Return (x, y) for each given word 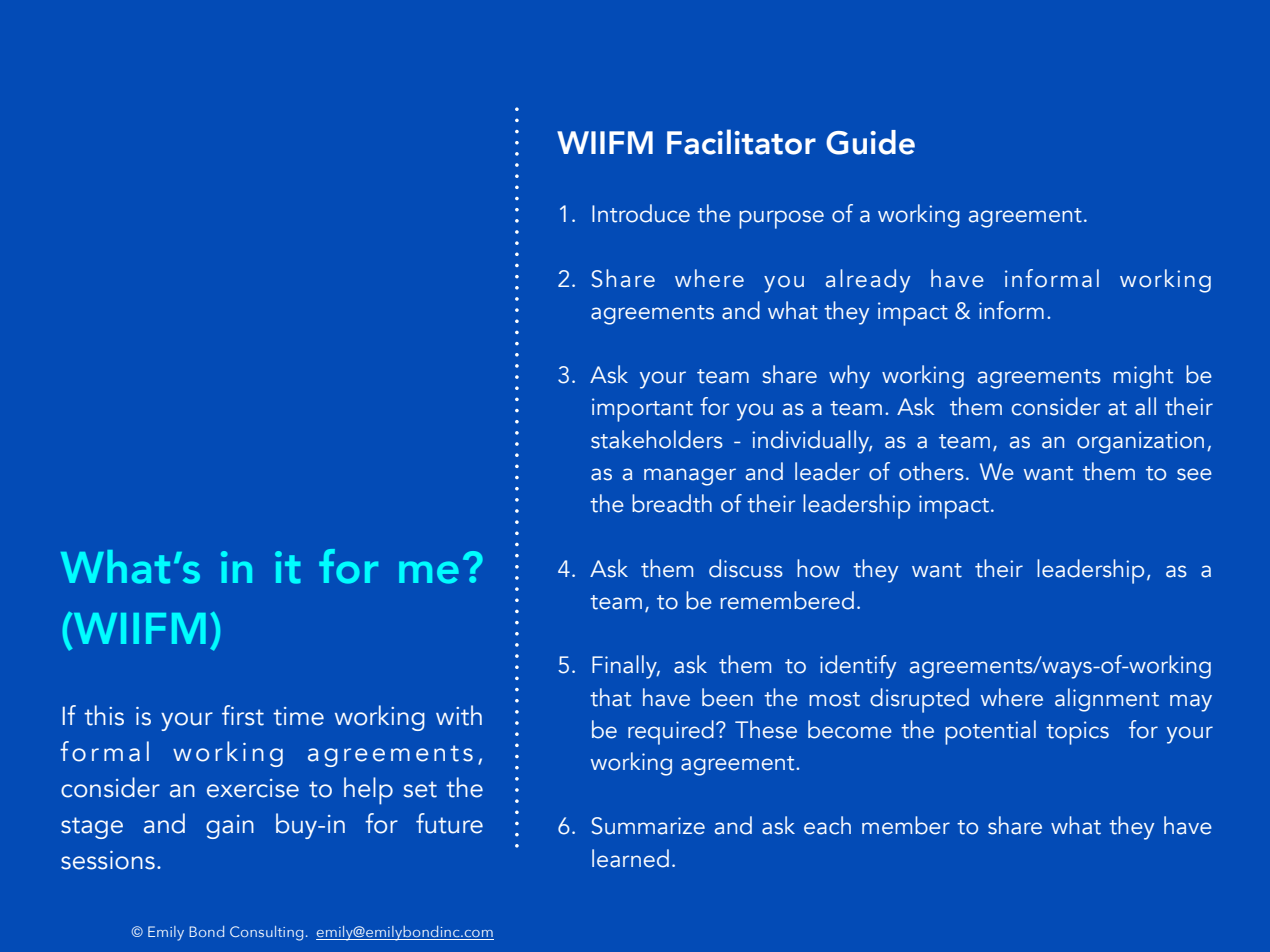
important (642, 410)
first (243, 715)
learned (630, 858)
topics (1077, 733)
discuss (746, 568)
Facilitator (741, 142)
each (827, 825)
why (849, 377)
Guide (870, 142)
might (1143, 377)
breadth (672, 503)
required (671, 732)
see (1194, 474)
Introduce (641, 213)
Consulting (266, 933)
